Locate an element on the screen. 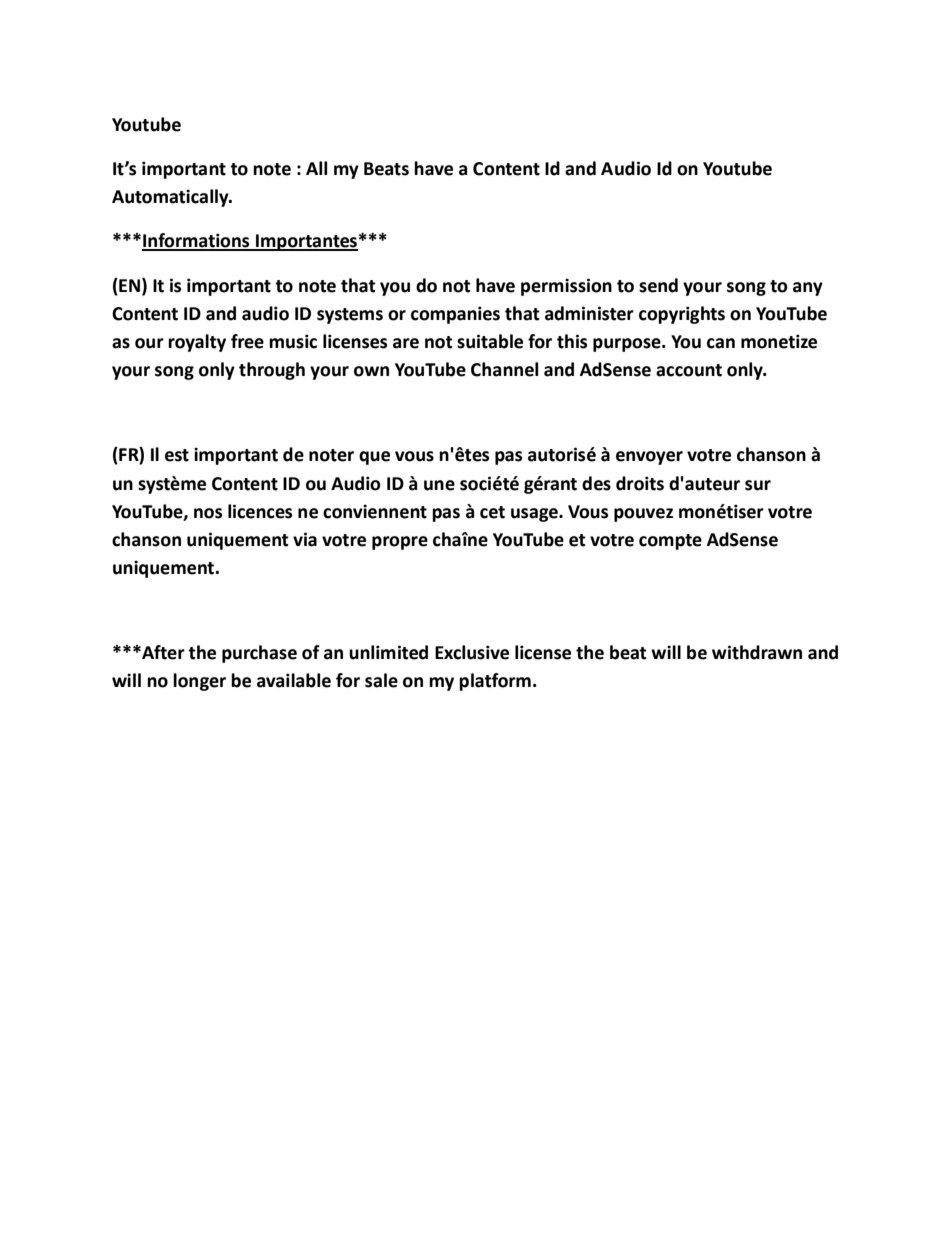 The image size is (952, 1233). compte is located at coordinates (670, 542).
